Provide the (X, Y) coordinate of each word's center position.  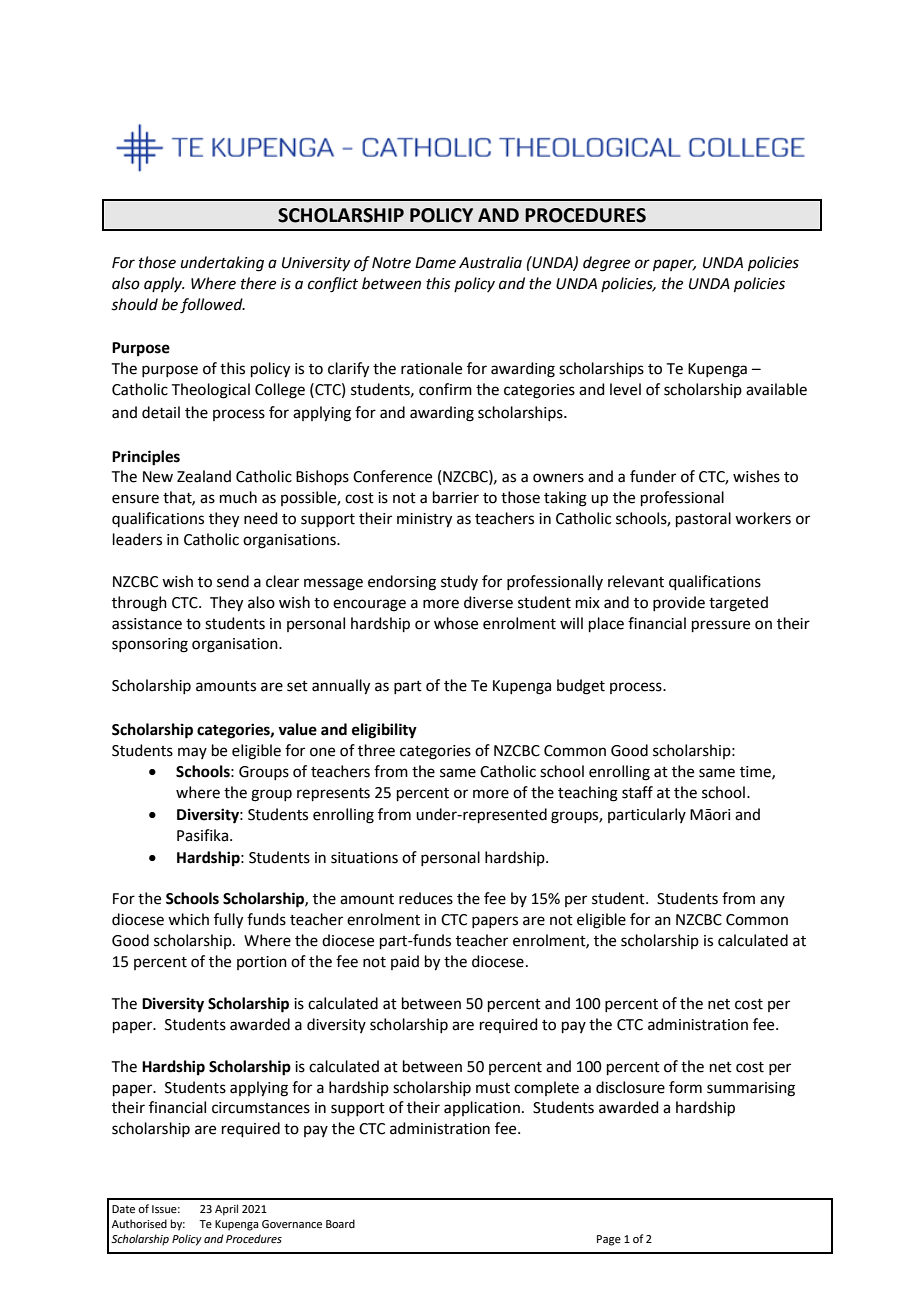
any (772, 901)
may (192, 753)
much (238, 497)
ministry (424, 520)
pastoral (703, 519)
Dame (435, 263)
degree (606, 264)
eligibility (384, 731)
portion (262, 963)
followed (212, 306)
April (226, 1210)
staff (637, 792)
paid (405, 962)
